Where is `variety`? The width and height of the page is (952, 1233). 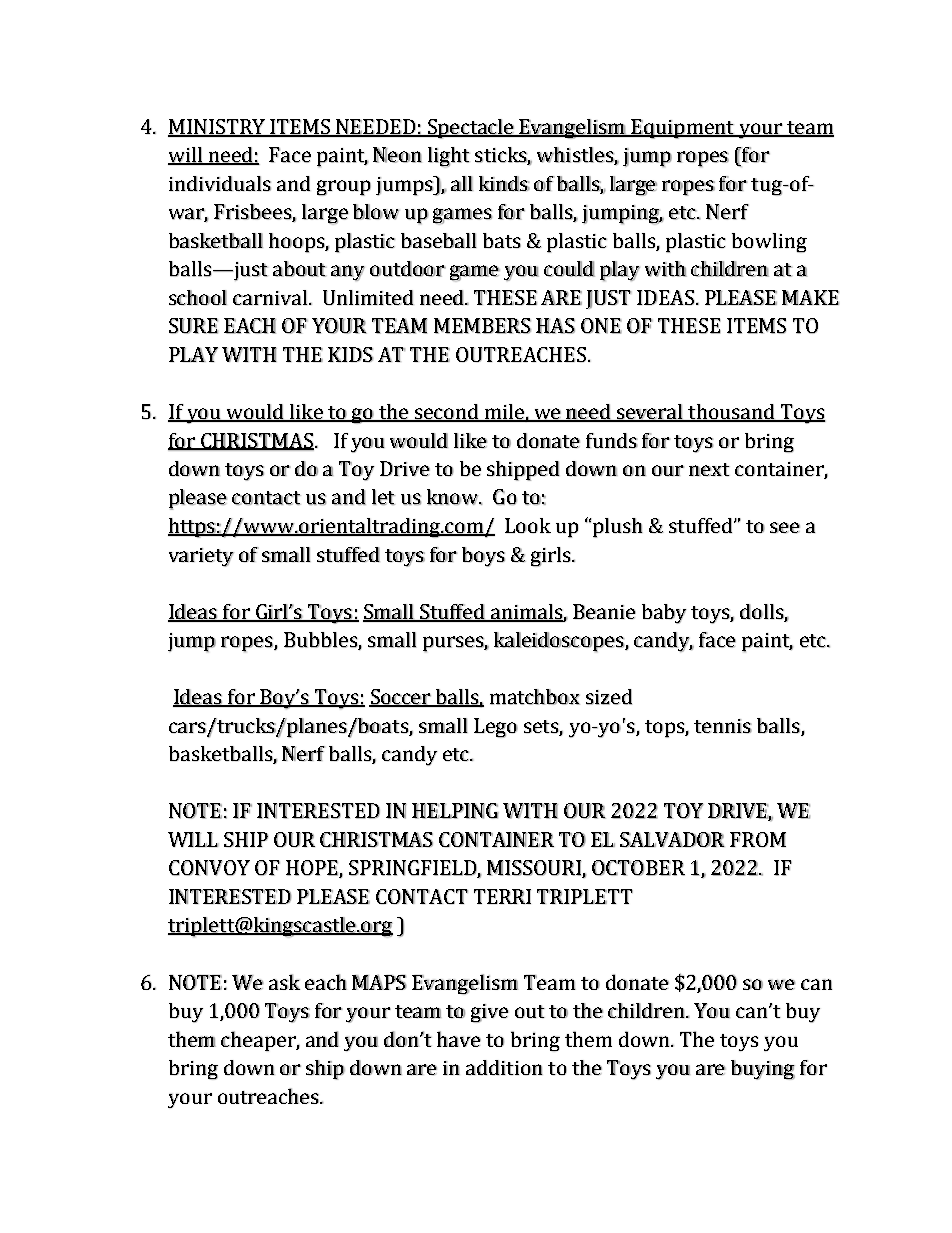
variety is located at coordinates (201, 557).
